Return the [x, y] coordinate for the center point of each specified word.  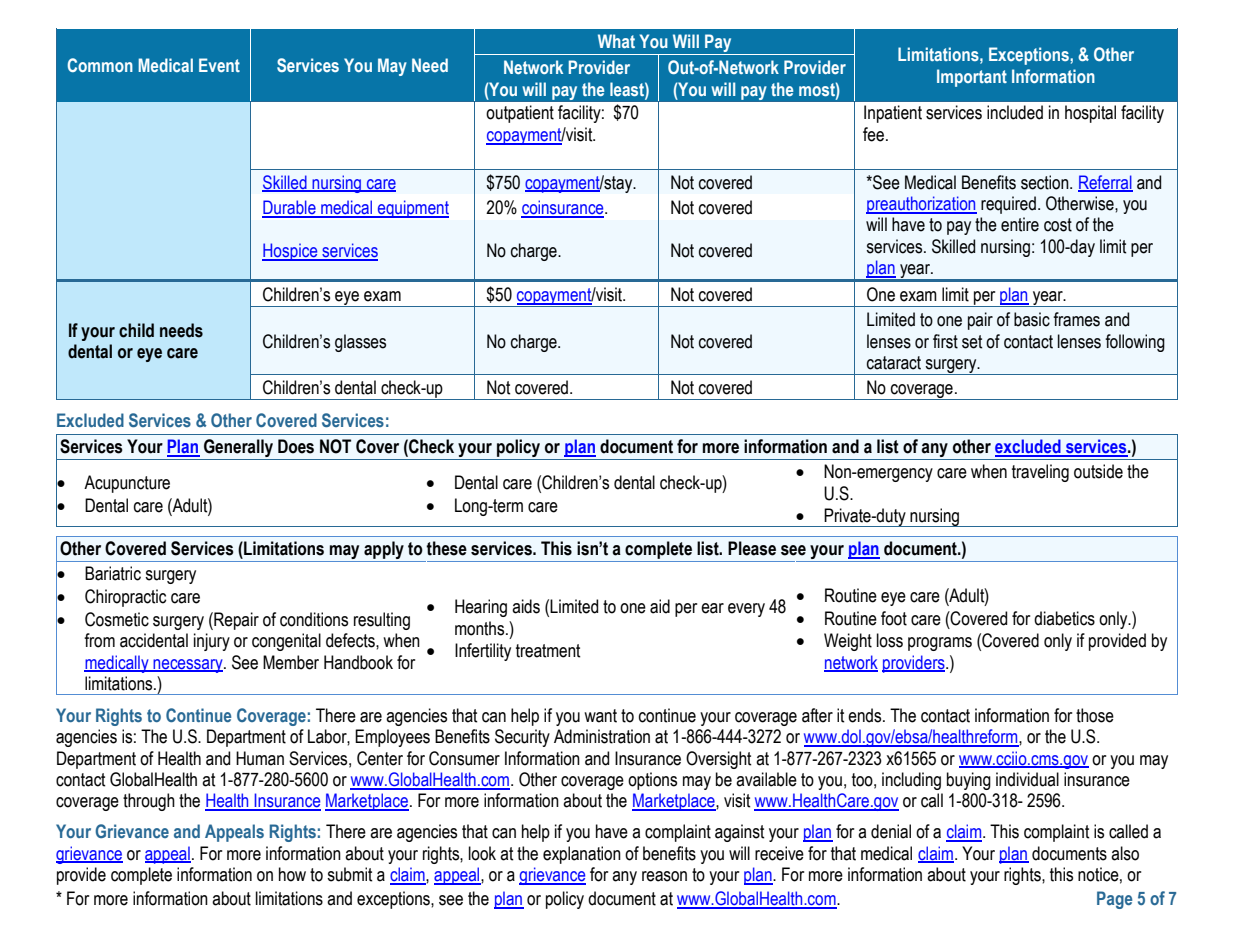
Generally [238, 448]
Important [972, 78]
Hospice [291, 252]
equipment [412, 209]
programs [940, 644]
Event [219, 65]
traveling [1040, 473]
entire [1020, 224]
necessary [188, 666]
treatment [548, 651]
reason [664, 876]
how [292, 874]
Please [752, 548]
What [616, 41]
